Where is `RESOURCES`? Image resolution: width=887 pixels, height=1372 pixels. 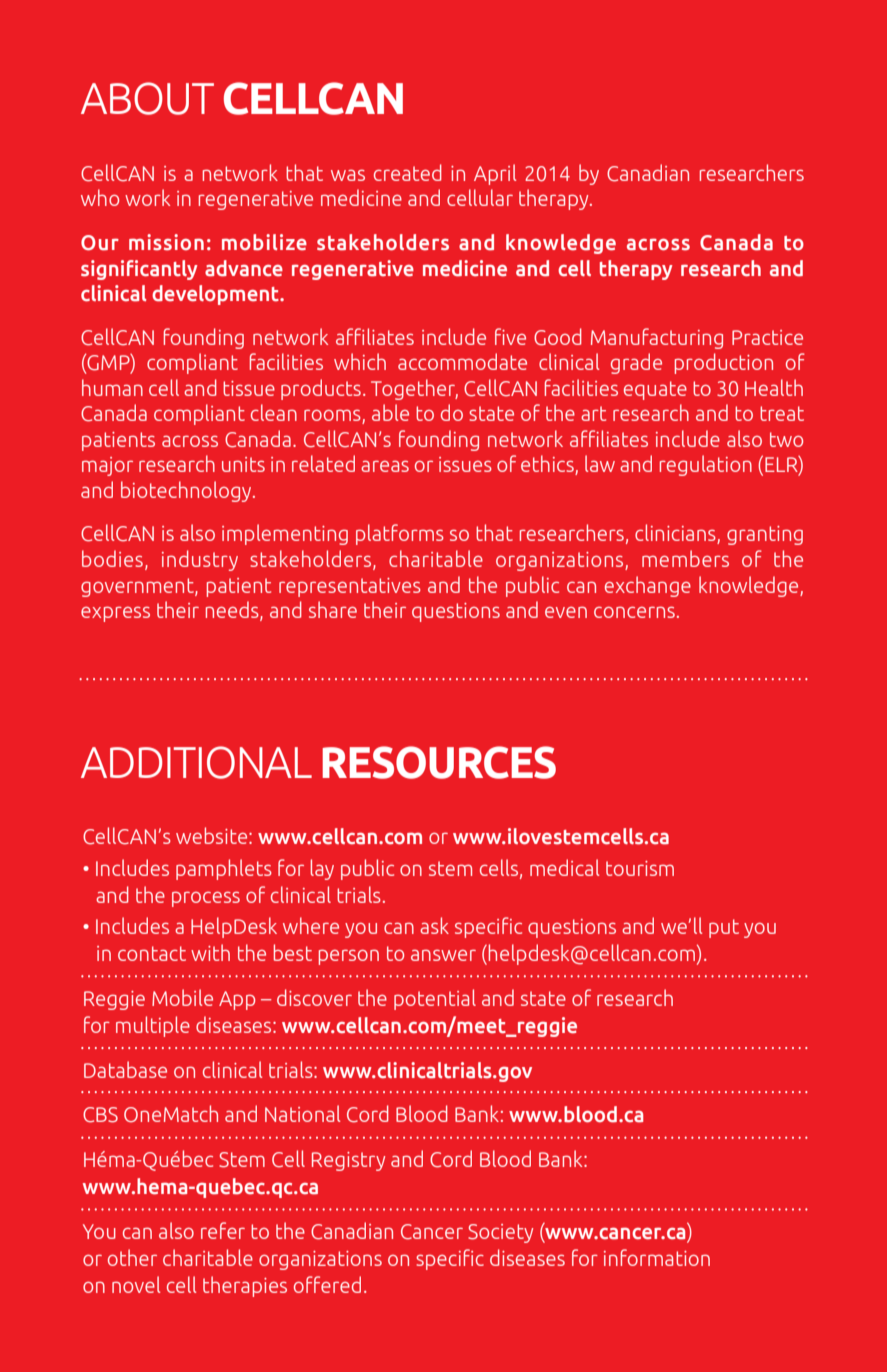 RESOURCES is located at coordinates (439, 762).
